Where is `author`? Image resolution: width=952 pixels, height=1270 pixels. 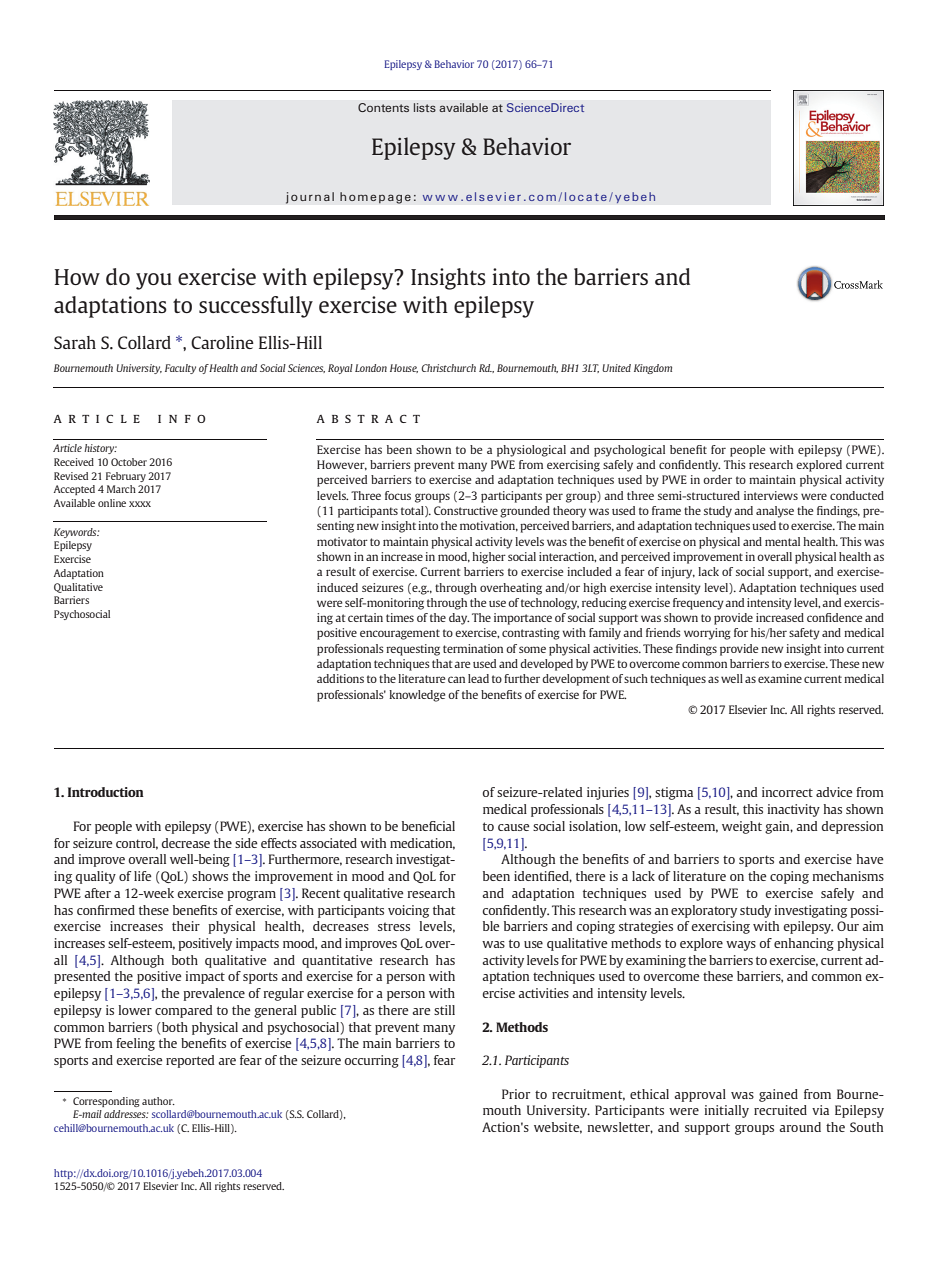 author is located at coordinates (158, 1101).
